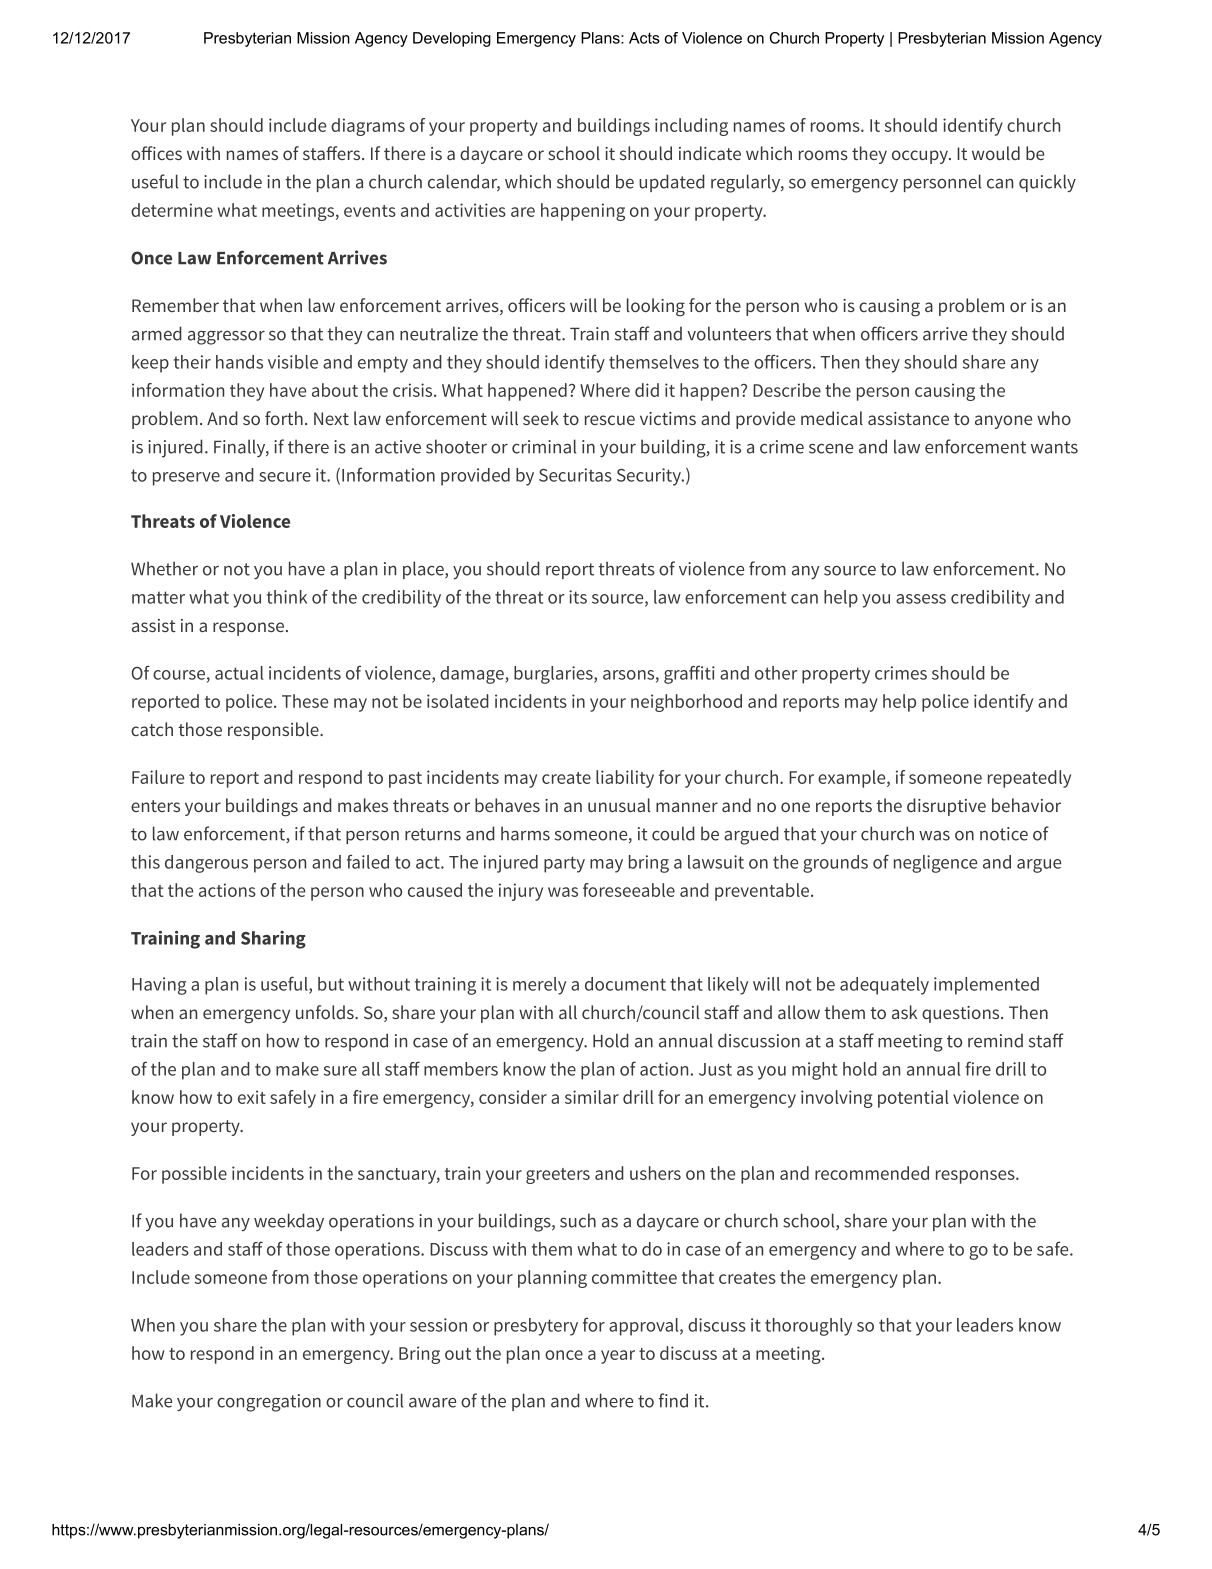 The height and width of the screenshot is (1569, 1212). Describe the element at coordinates (274, 731) in the screenshot. I see `responsible` at that location.
